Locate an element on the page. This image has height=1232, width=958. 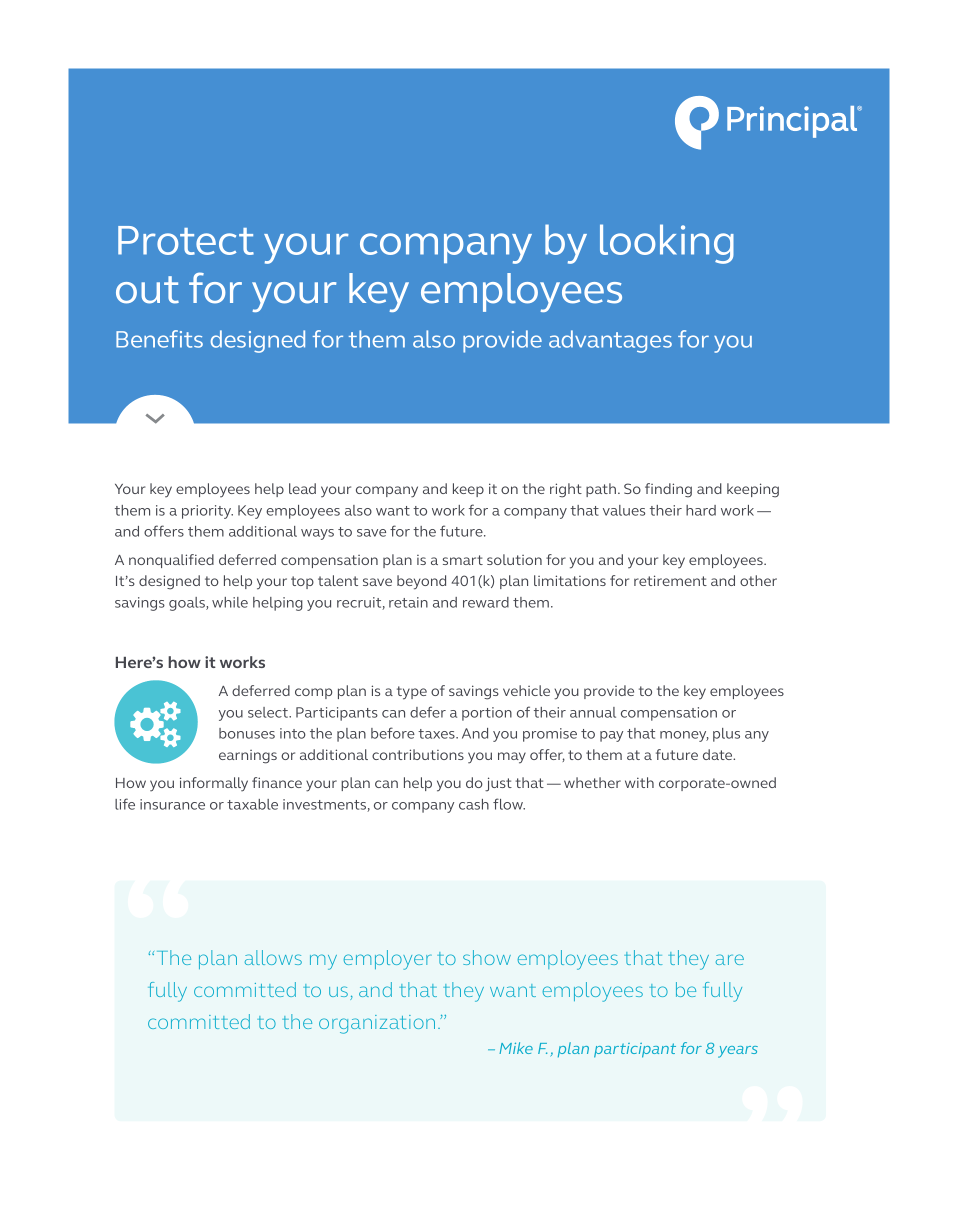
retain is located at coordinates (408, 602).
